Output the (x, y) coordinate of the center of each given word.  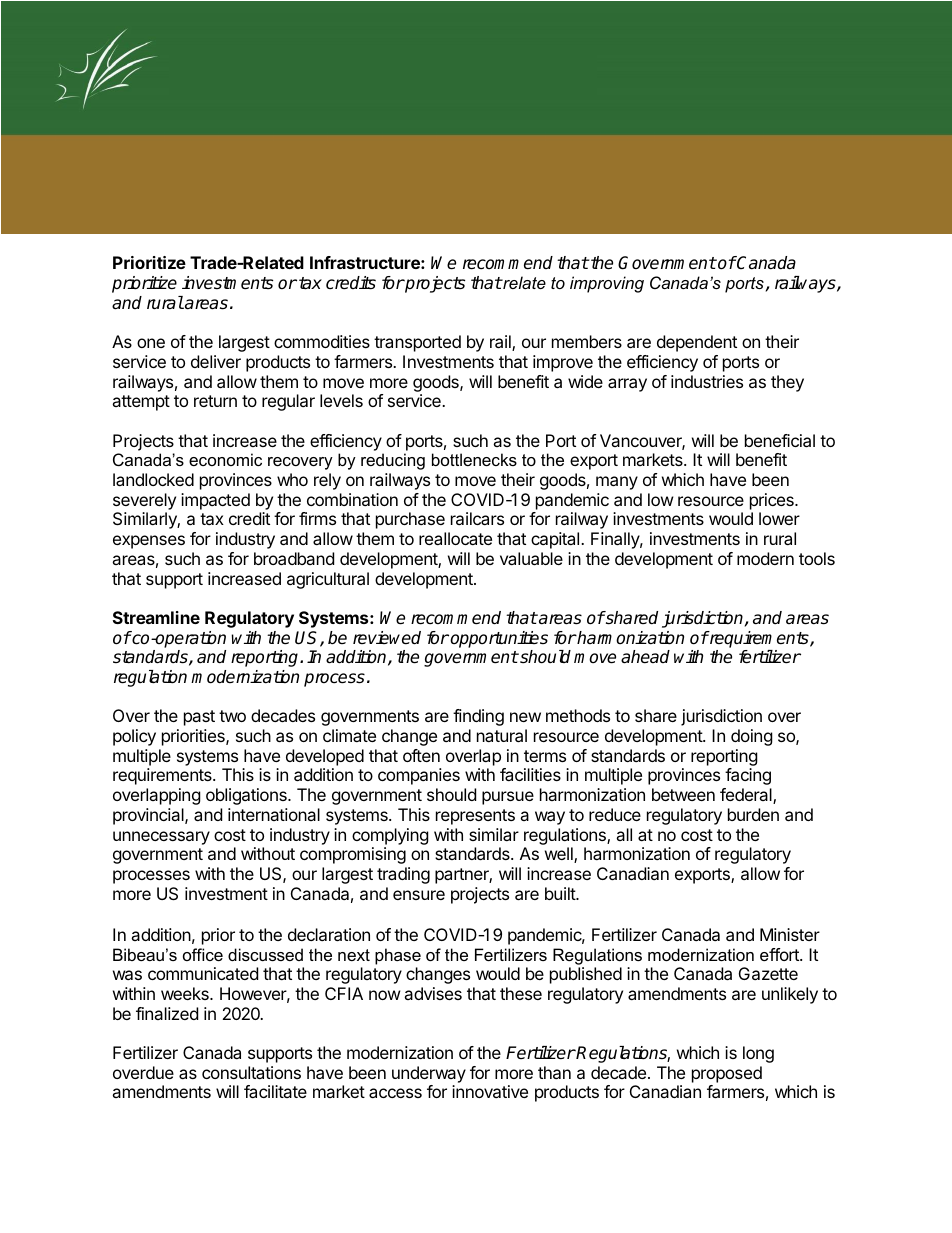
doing (752, 737)
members (587, 341)
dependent (697, 343)
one (151, 343)
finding (478, 717)
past (199, 718)
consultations (251, 1072)
